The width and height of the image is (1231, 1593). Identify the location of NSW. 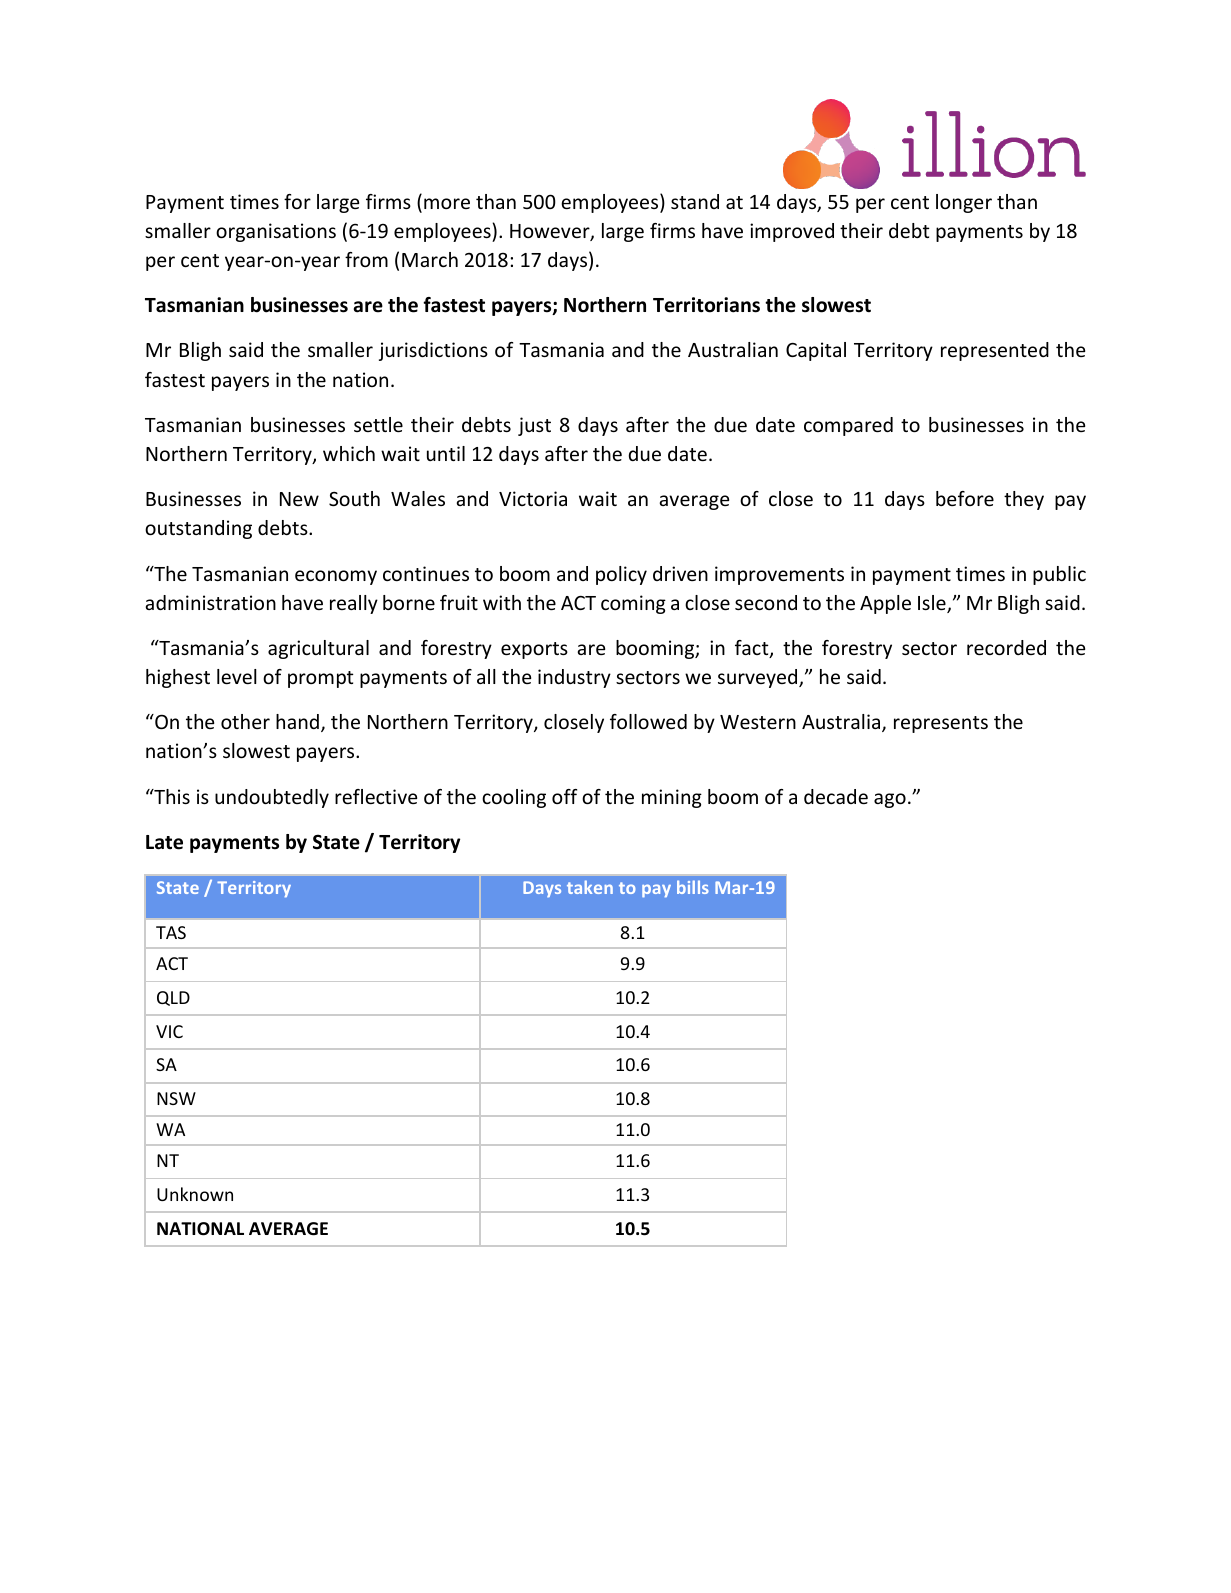
(176, 1098).
